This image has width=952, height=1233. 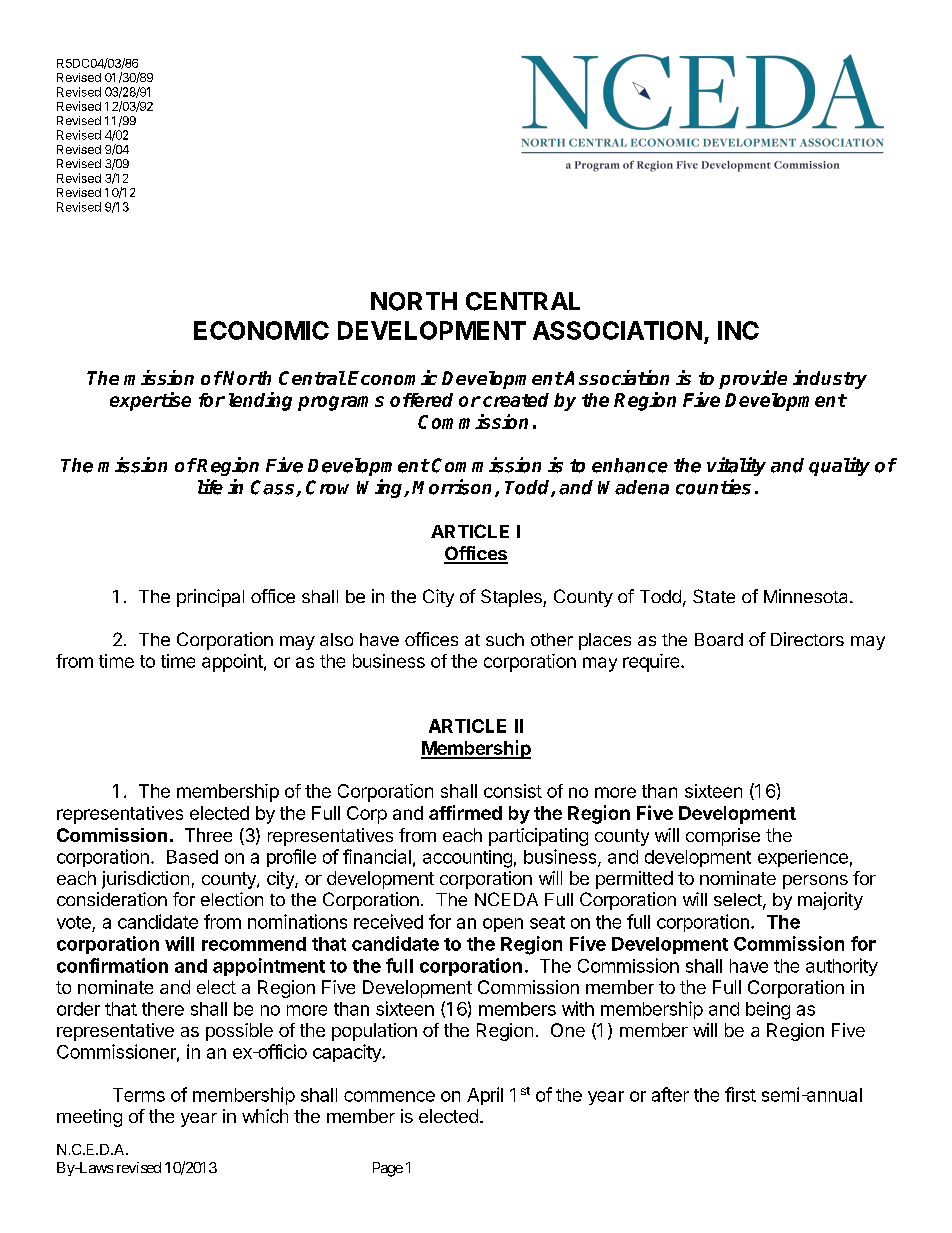 I want to click on provide, so click(x=753, y=379).
